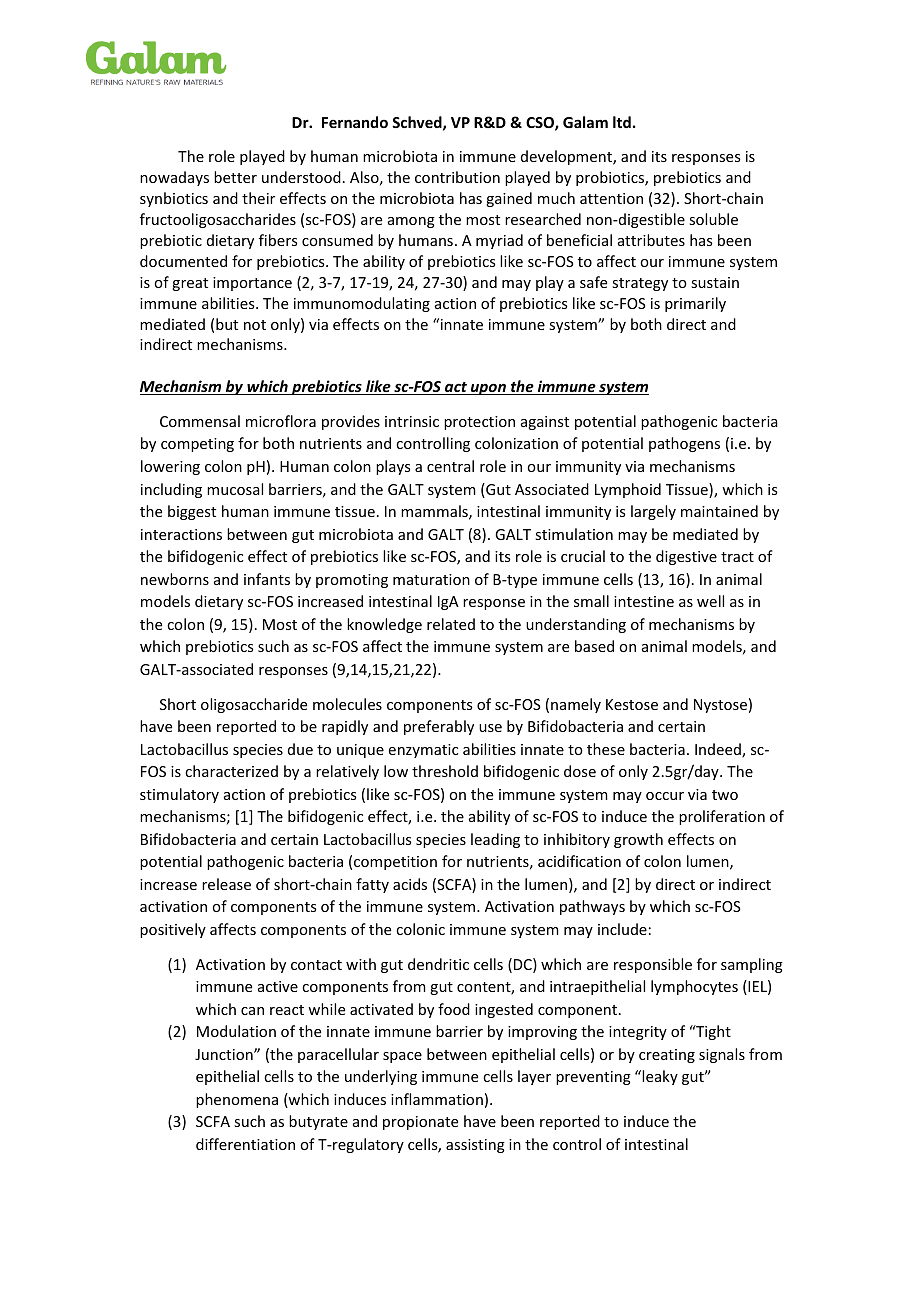 The height and width of the document is (1308, 924). What do you see at coordinates (457, 177) in the document?
I see `contribution` at bounding box center [457, 177].
